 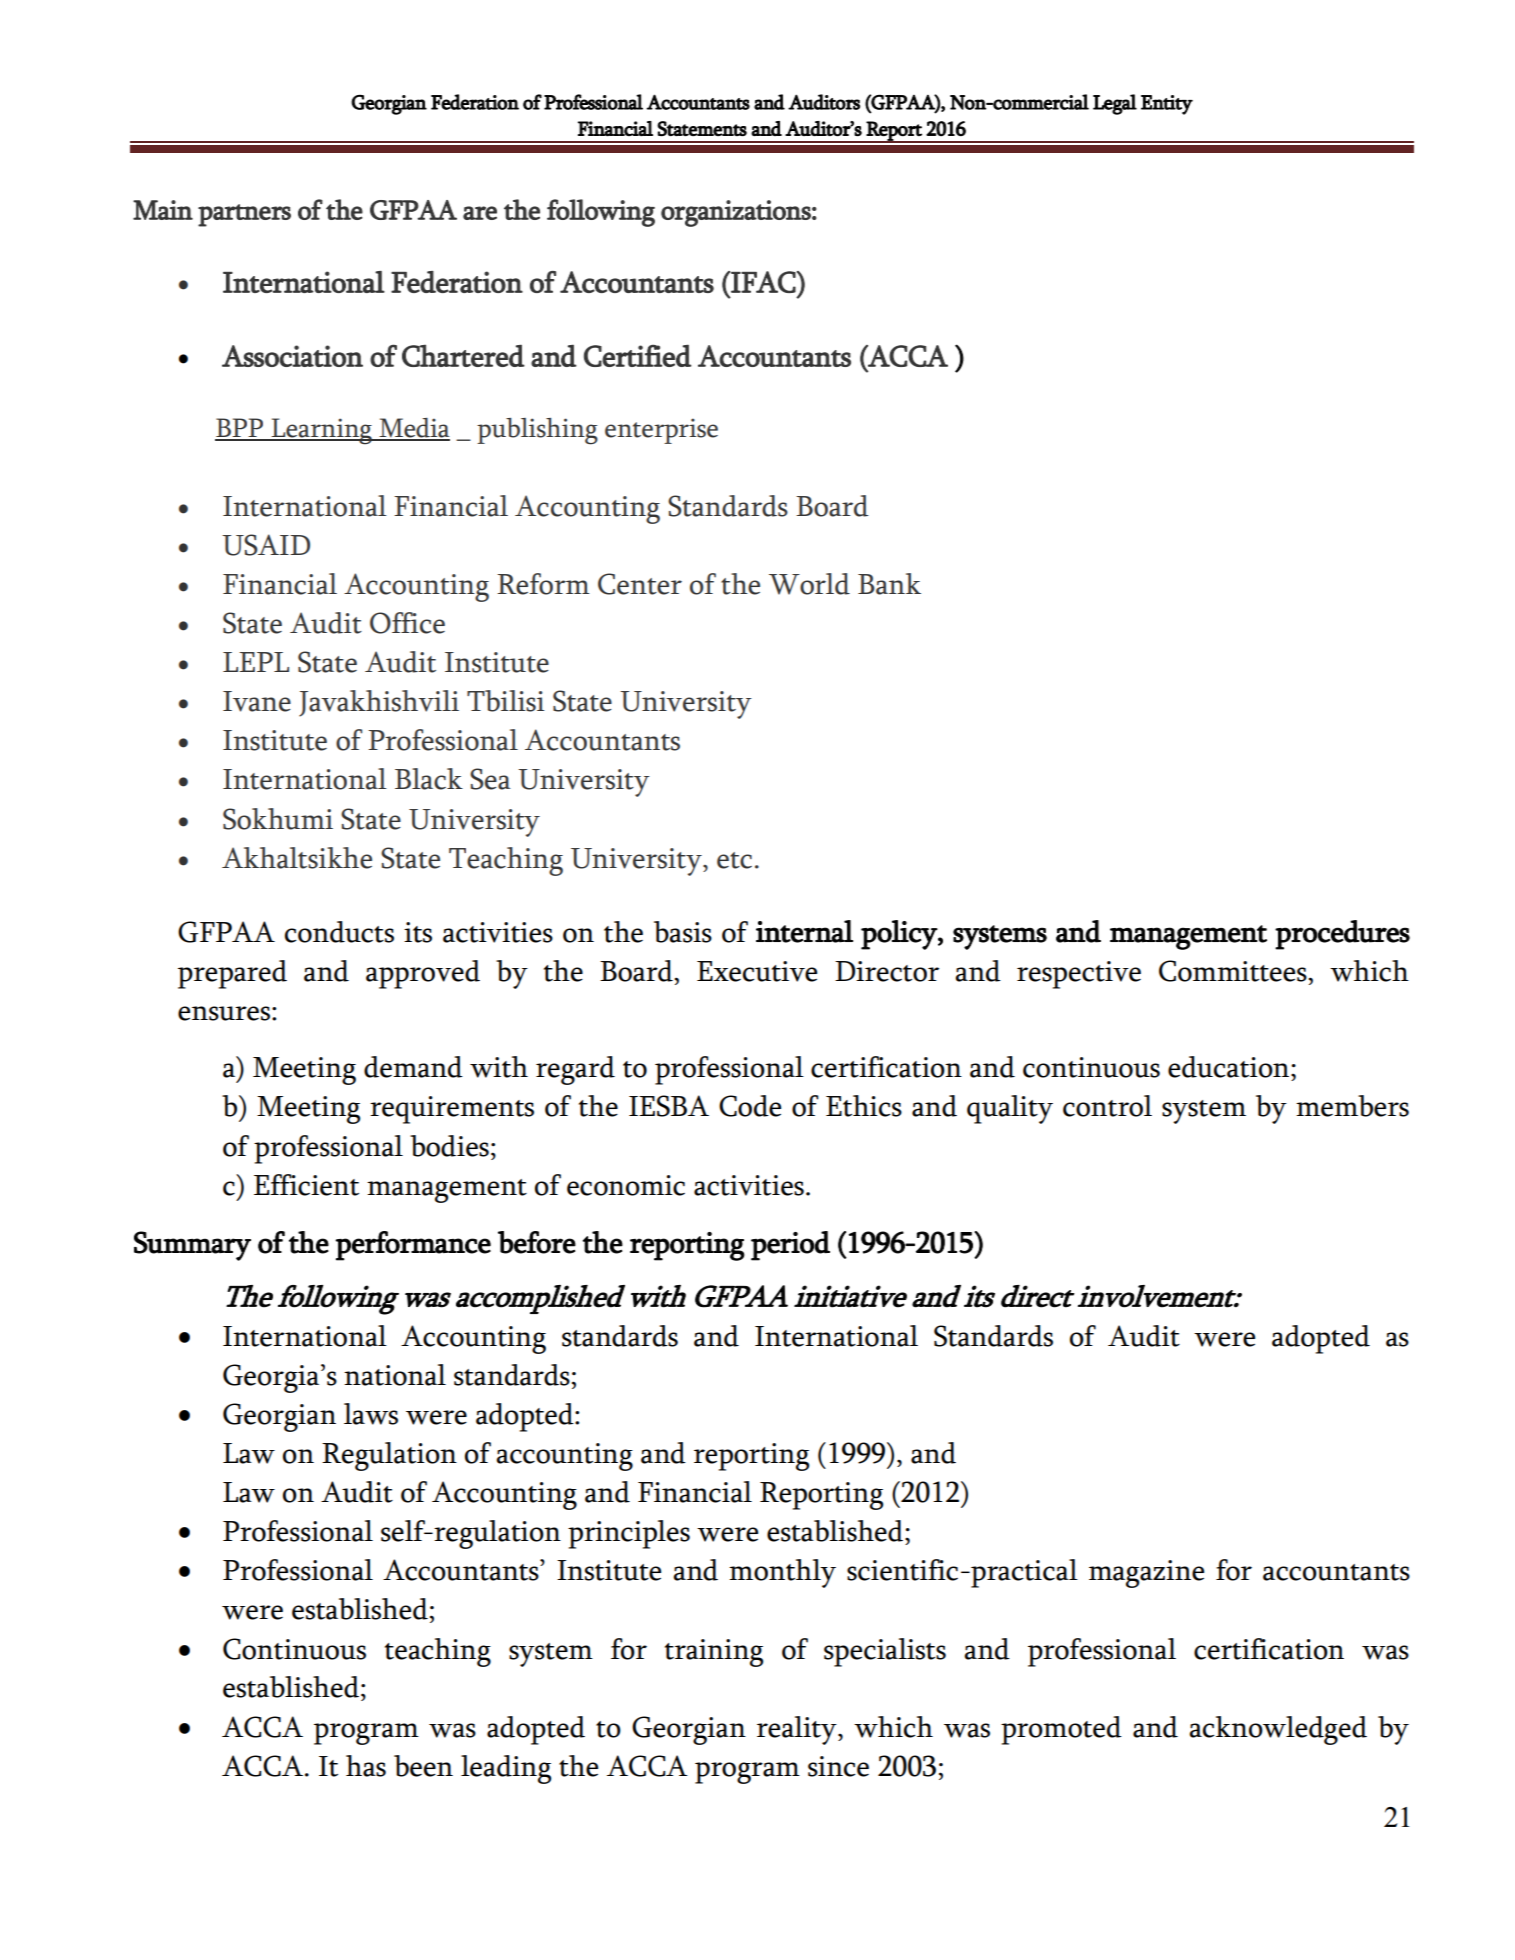 I want to click on Certified, so click(x=637, y=355).
